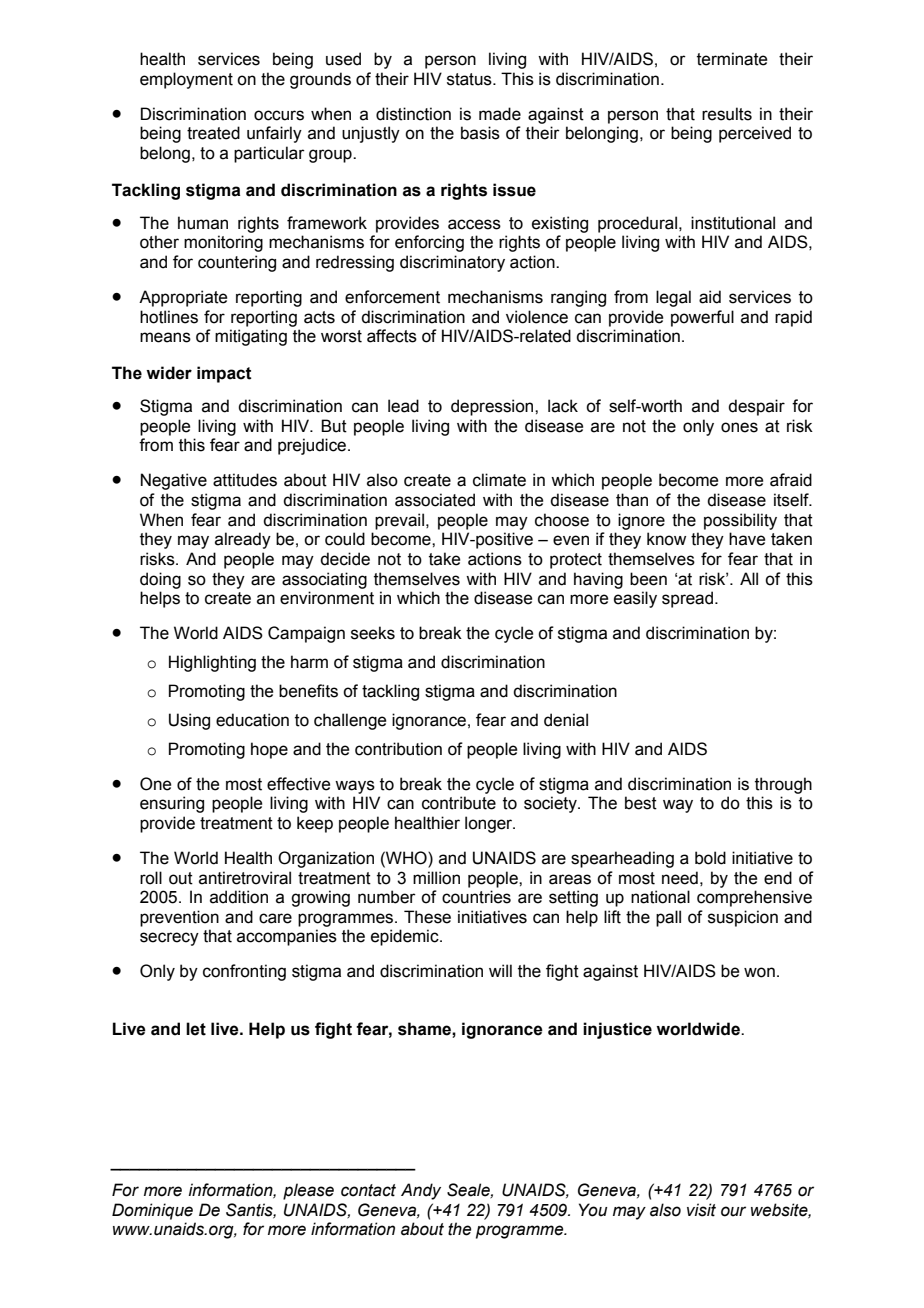 Image resolution: width=924 pixels, height=1308 pixels. I want to click on bold, so click(710, 858).
